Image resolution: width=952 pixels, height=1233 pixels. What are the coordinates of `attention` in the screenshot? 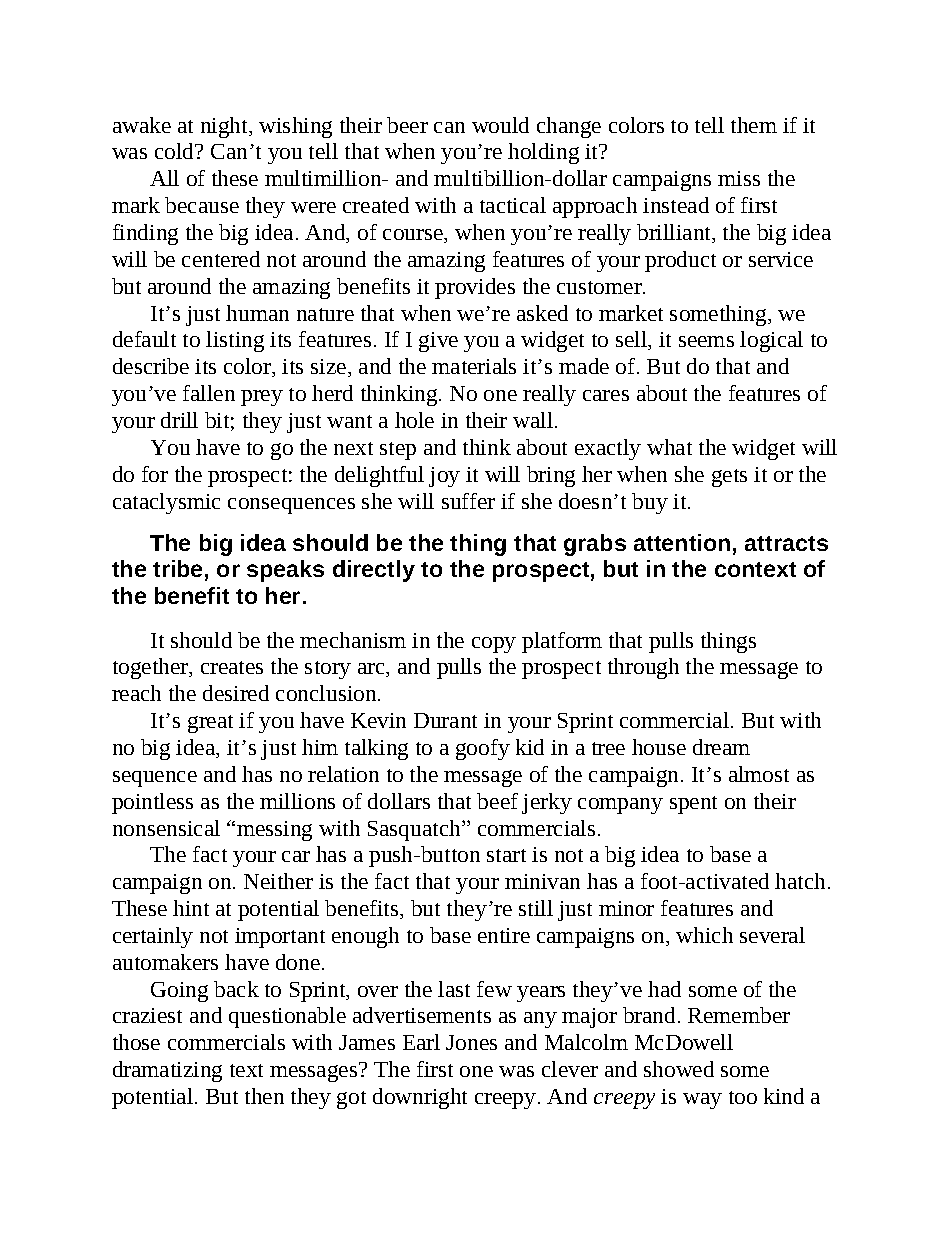 It's located at (682, 542).
